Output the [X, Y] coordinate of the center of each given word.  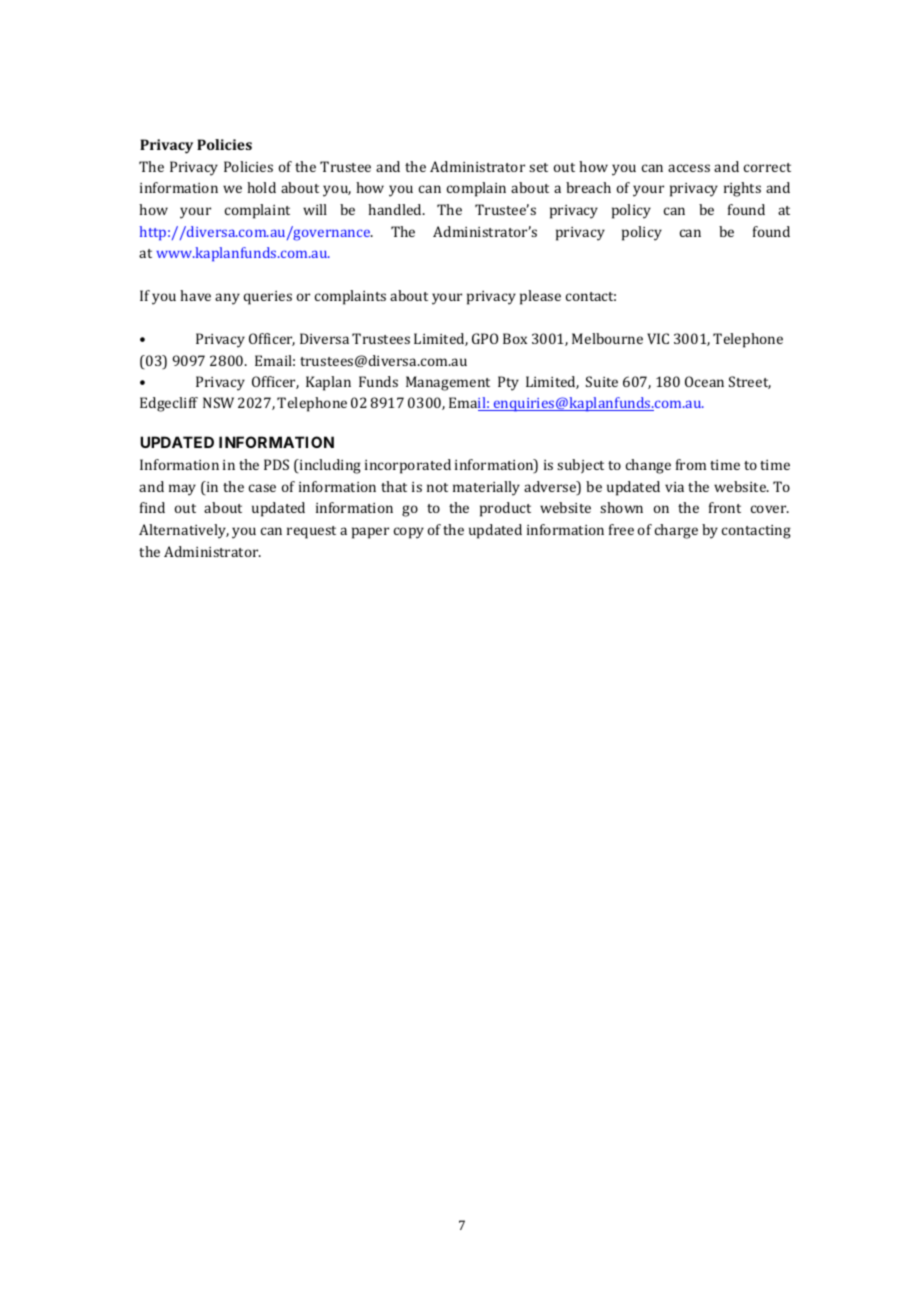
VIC [658, 338]
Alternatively [184, 531]
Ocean [704, 381]
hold [261, 187]
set [538, 167]
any [227, 299]
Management [448, 383]
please [540, 297]
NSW [218, 402]
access [689, 168]
